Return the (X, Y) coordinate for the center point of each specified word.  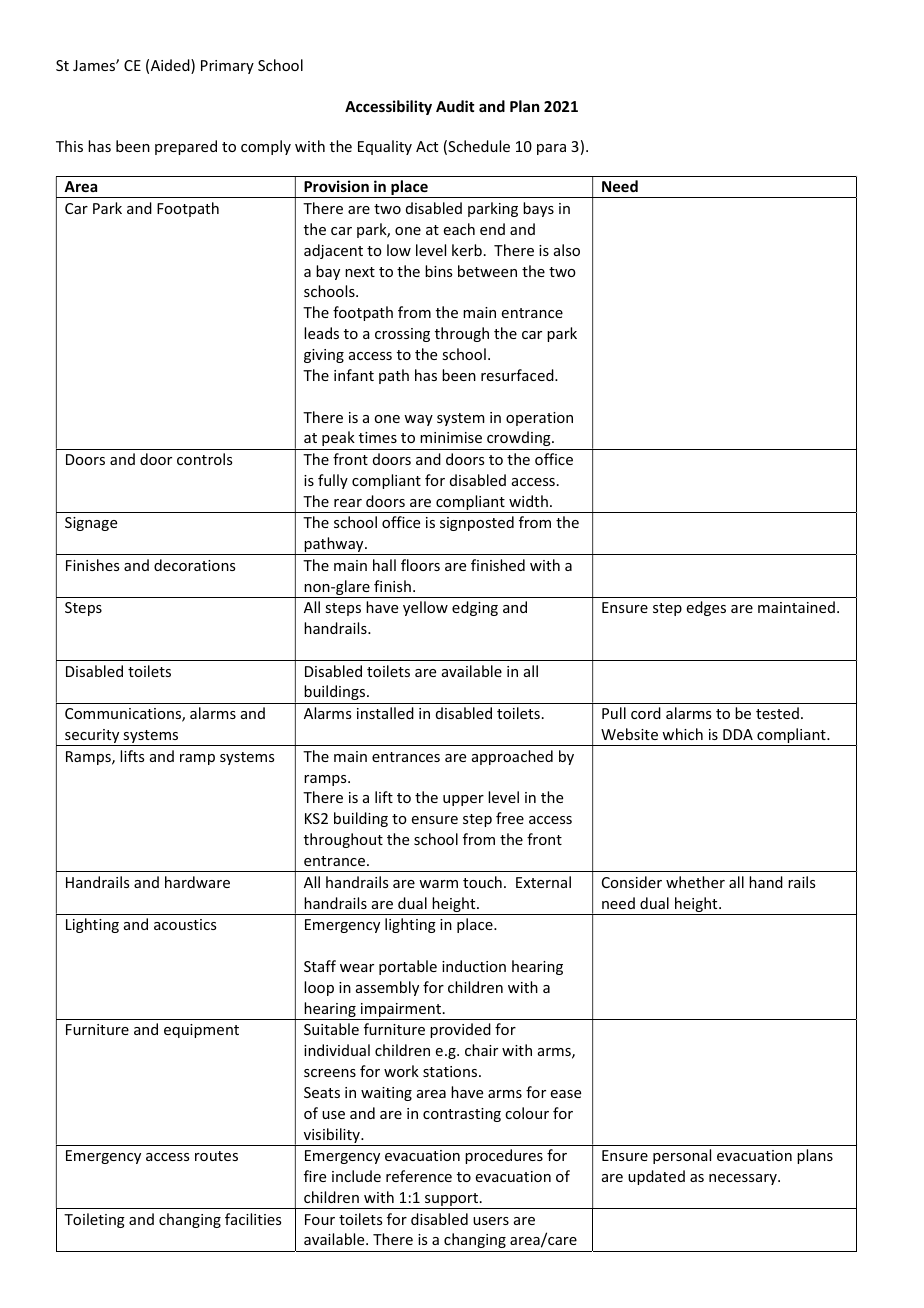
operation (539, 419)
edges (706, 608)
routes (216, 1156)
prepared (186, 147)
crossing (402, 335)
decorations (194, 565)
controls (204, 459)
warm (438, 884)
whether (695, 882)
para (551, 149)
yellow (425, 608)
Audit (455, 106)
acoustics (185, 924)
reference (419, 1176)
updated (656, 1177)
